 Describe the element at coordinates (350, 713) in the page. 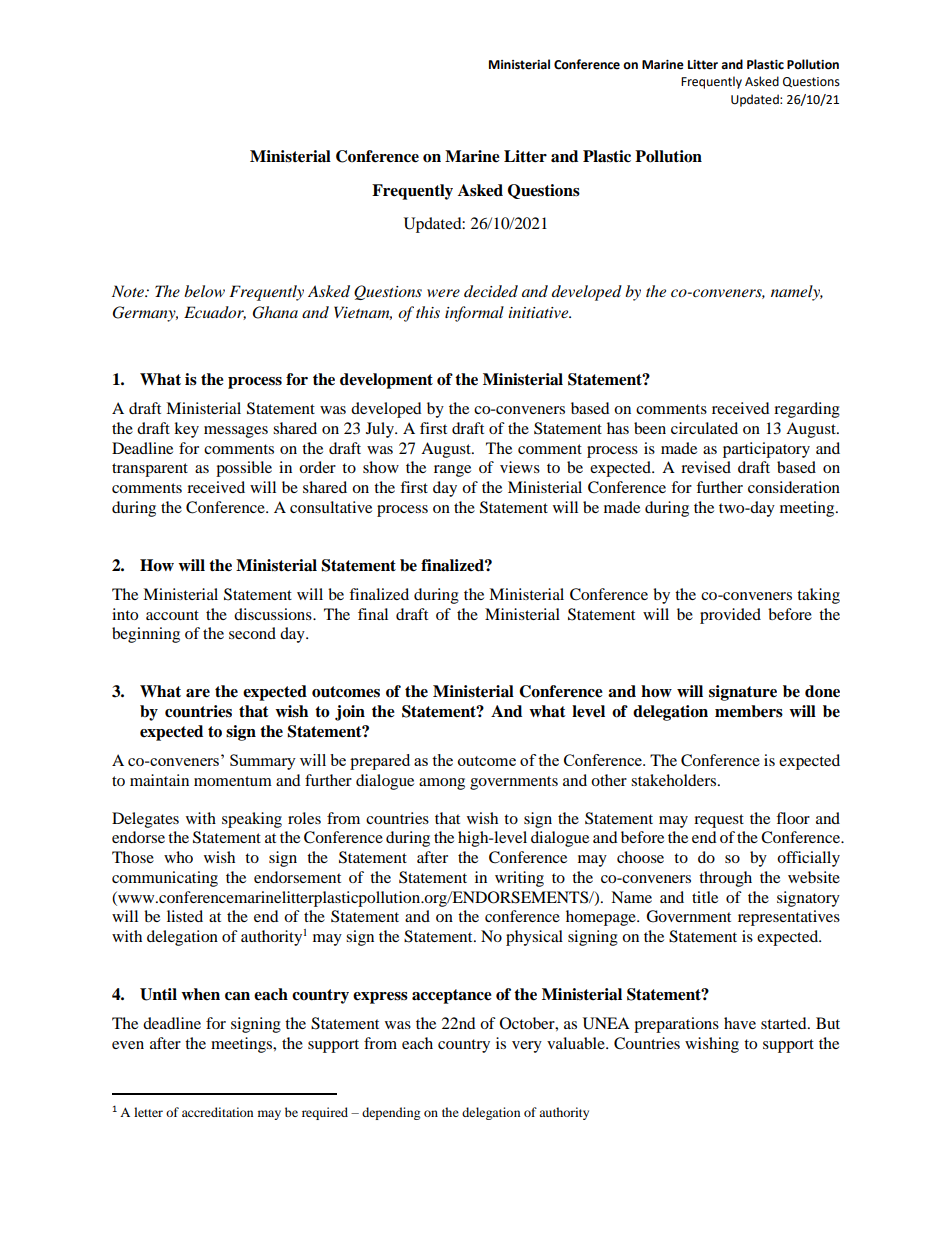

I see `join` at that location.
